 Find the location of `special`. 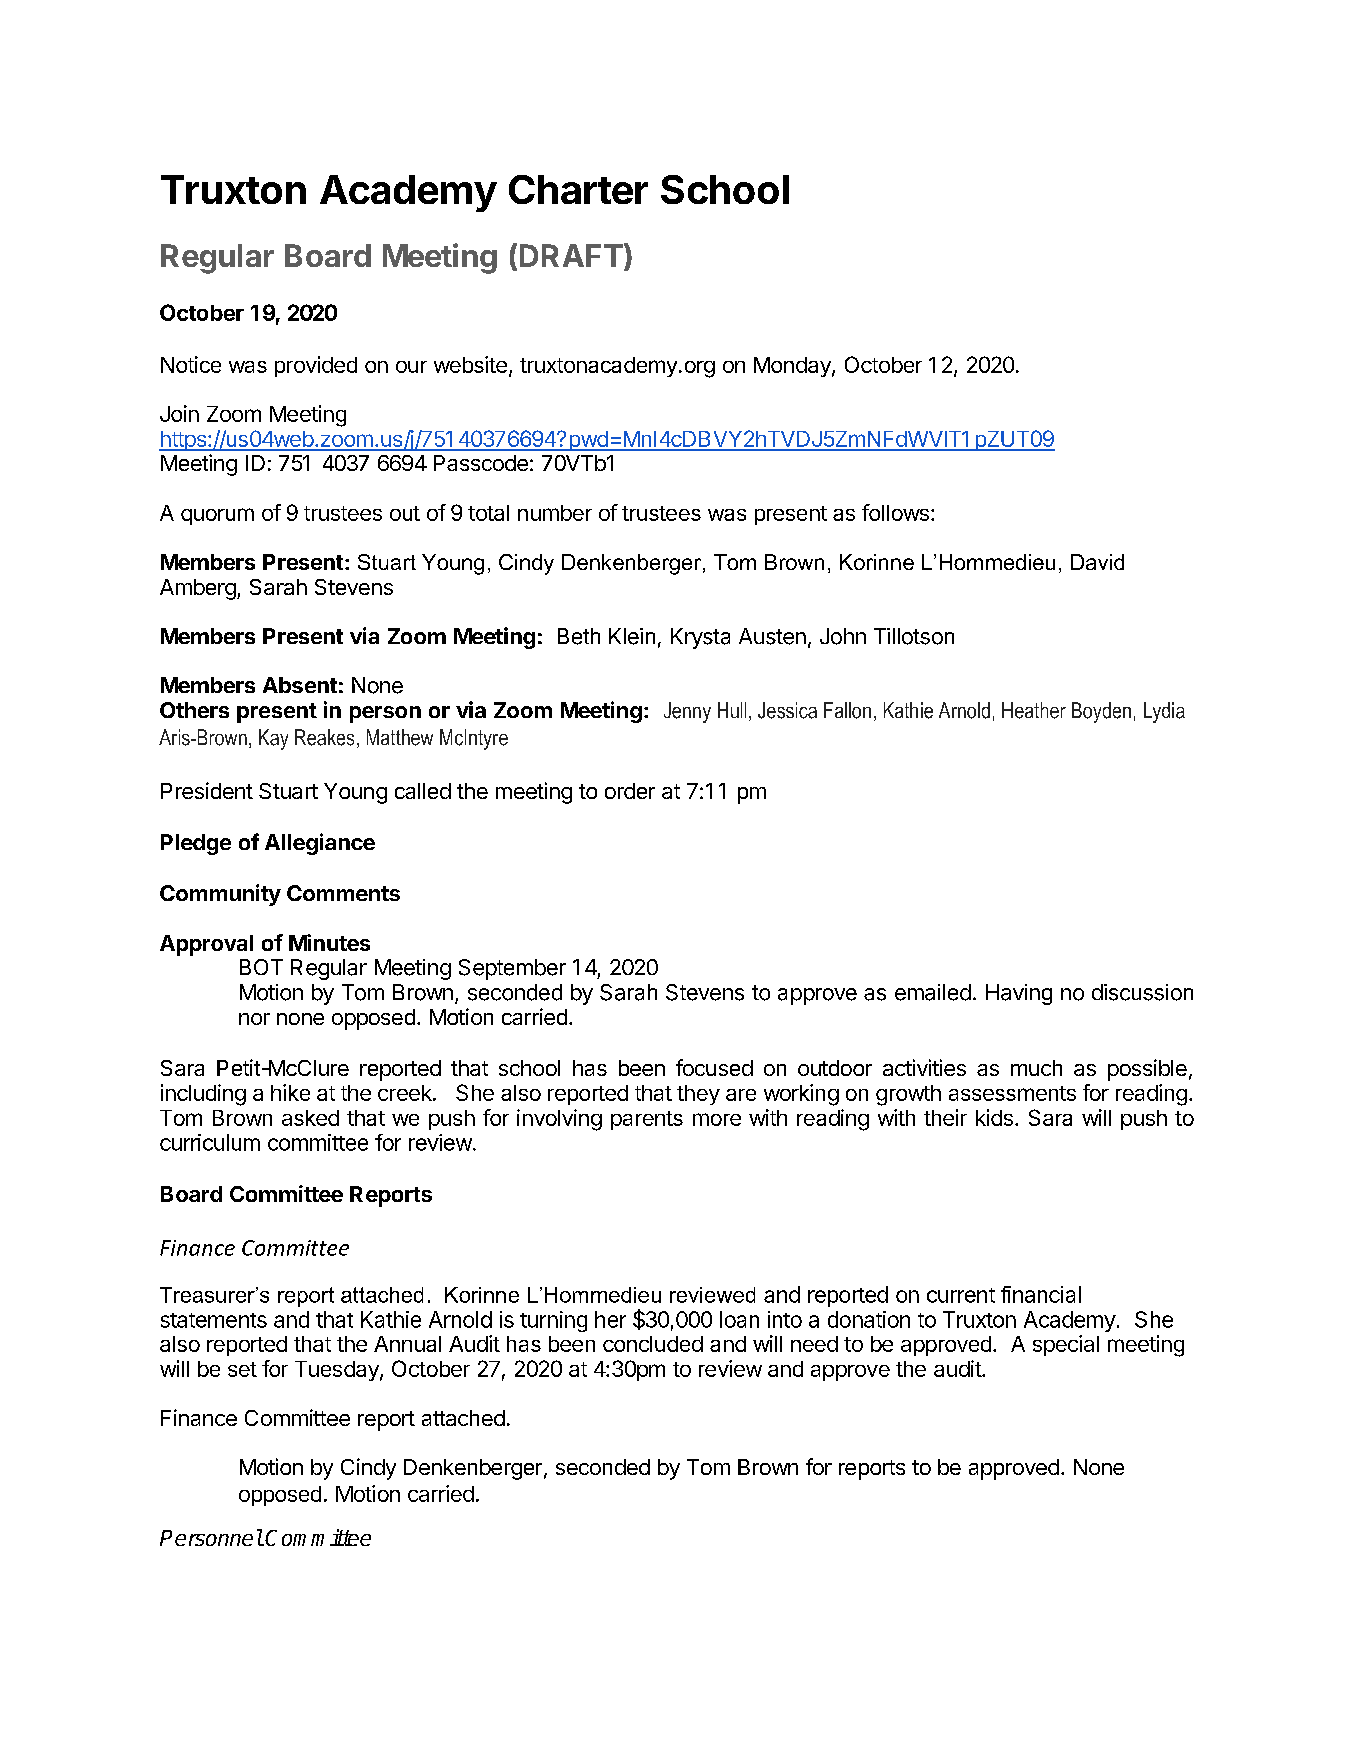

special is located at coordinates (1066, 1345).
